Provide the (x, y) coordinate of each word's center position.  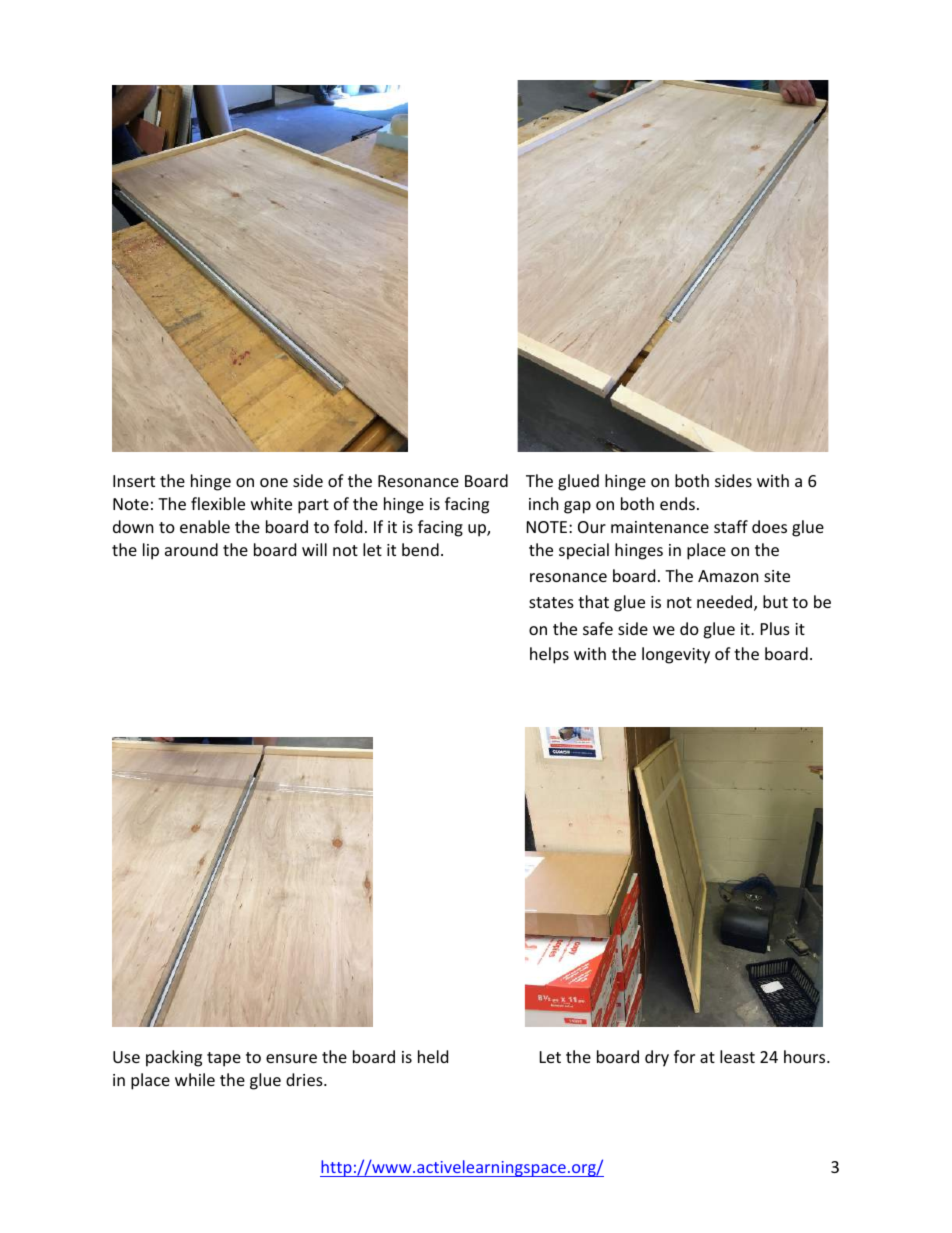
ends (677, 503)
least (737, 1056)
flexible (218, 503)
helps (549, 655)
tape (224, 1059)
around (191, 549)
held (433, 1056)
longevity (676, 655)
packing (174, 1058)
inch (544, 503)
